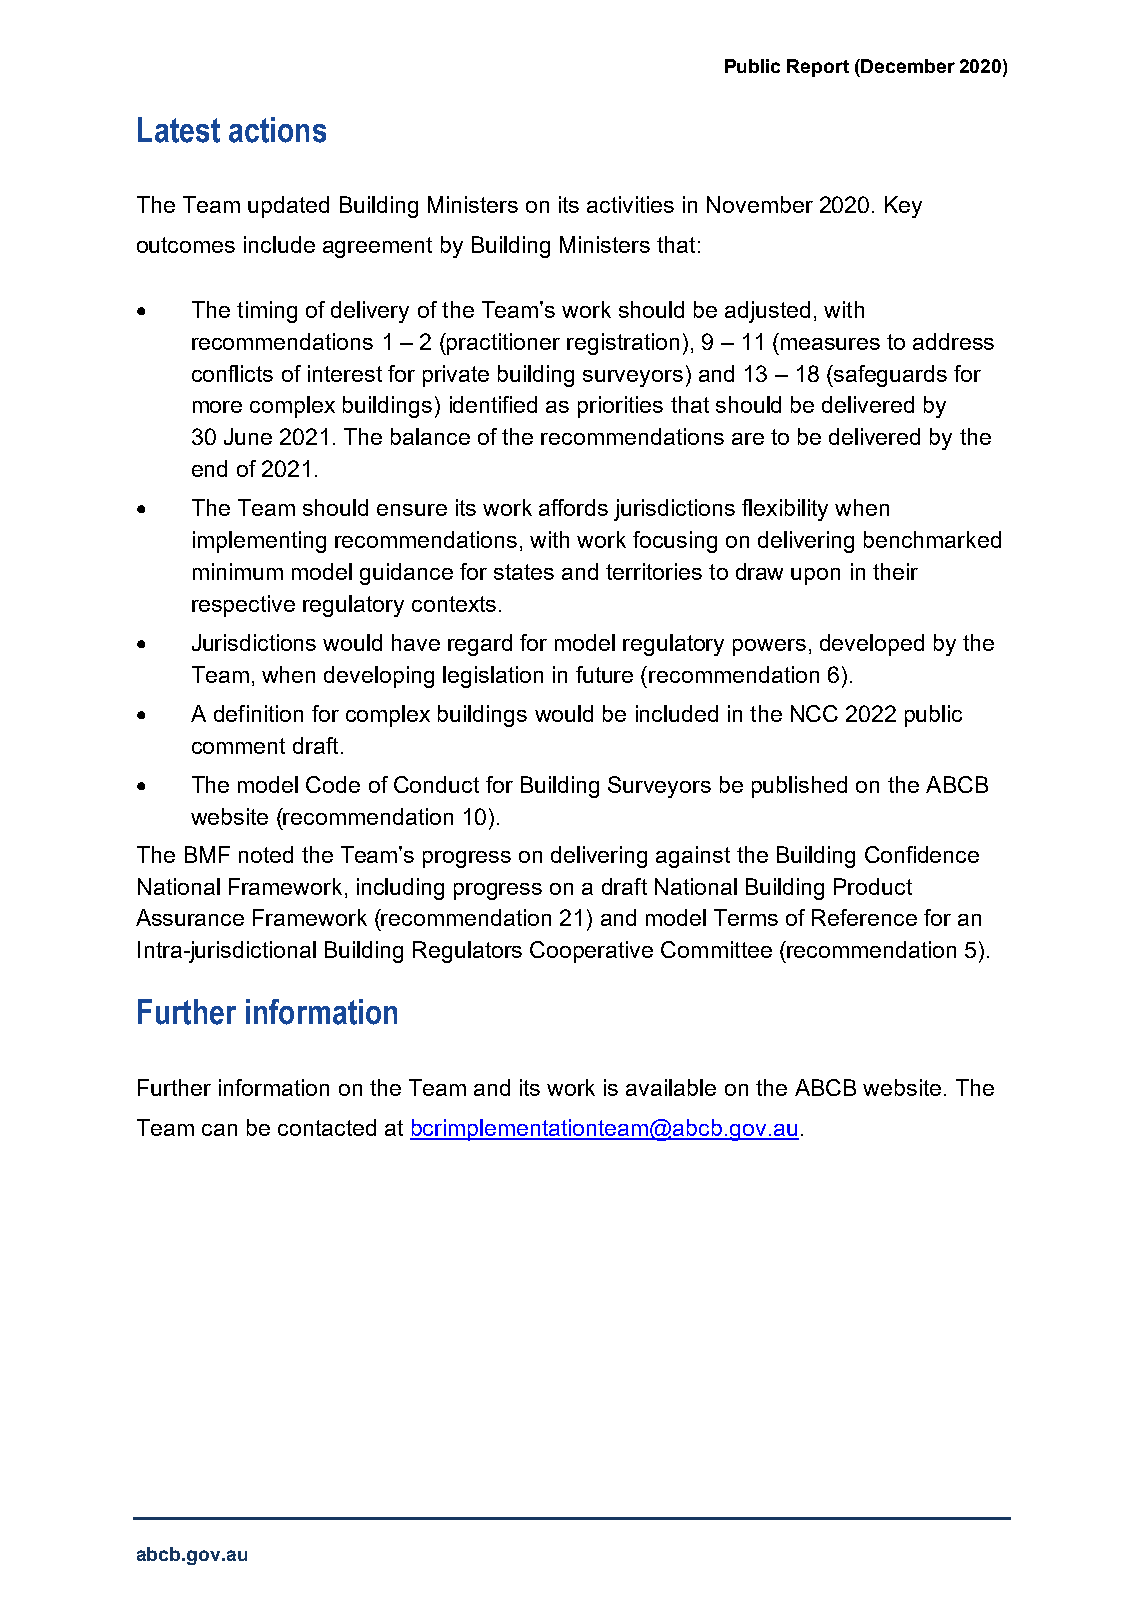  Describe the element at coordinates (873, 886) in the screenshot. I see `Product` at that location.
